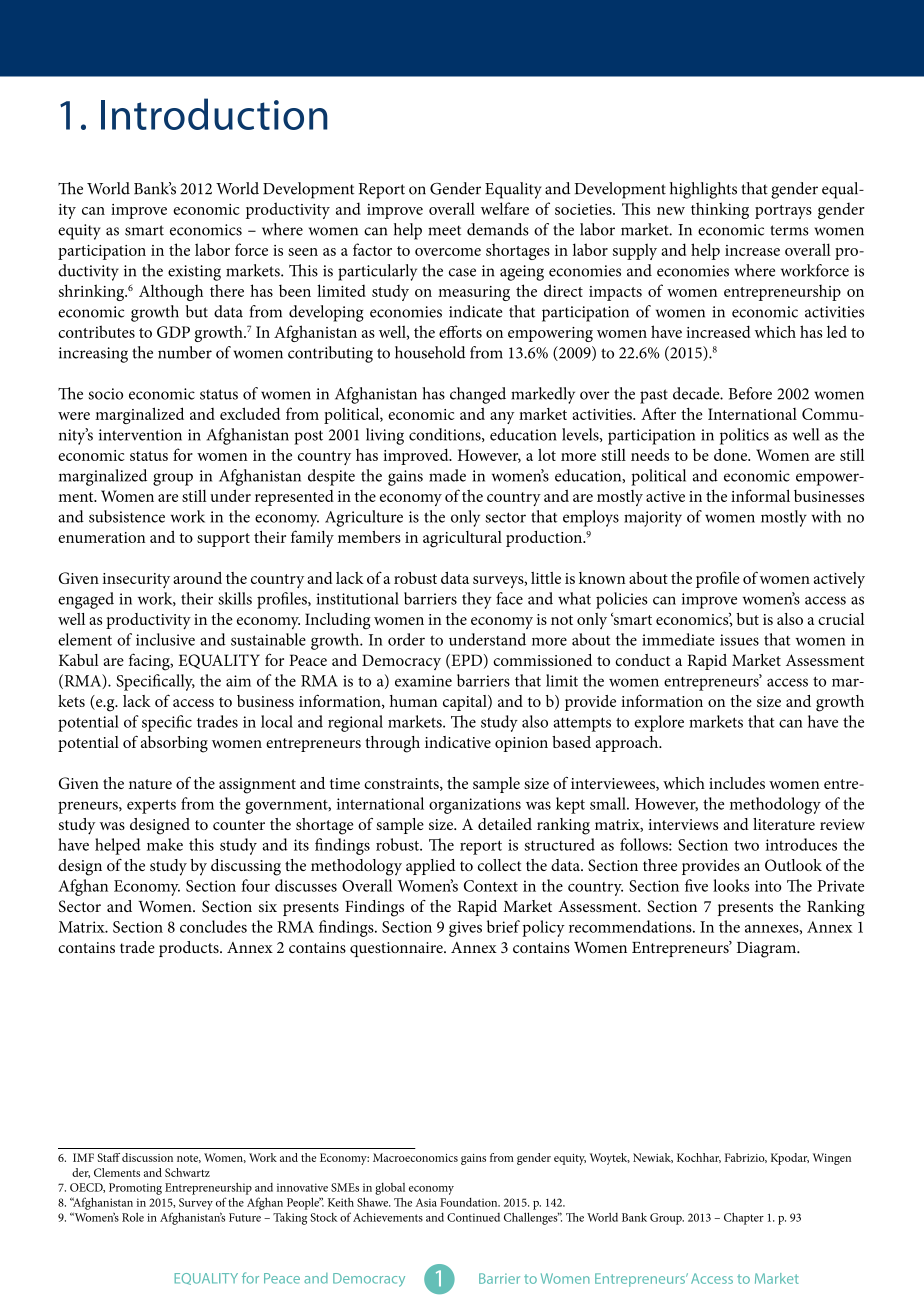  Describe the element at coordinates (406, 639) in the document. I see `order` at that location.
